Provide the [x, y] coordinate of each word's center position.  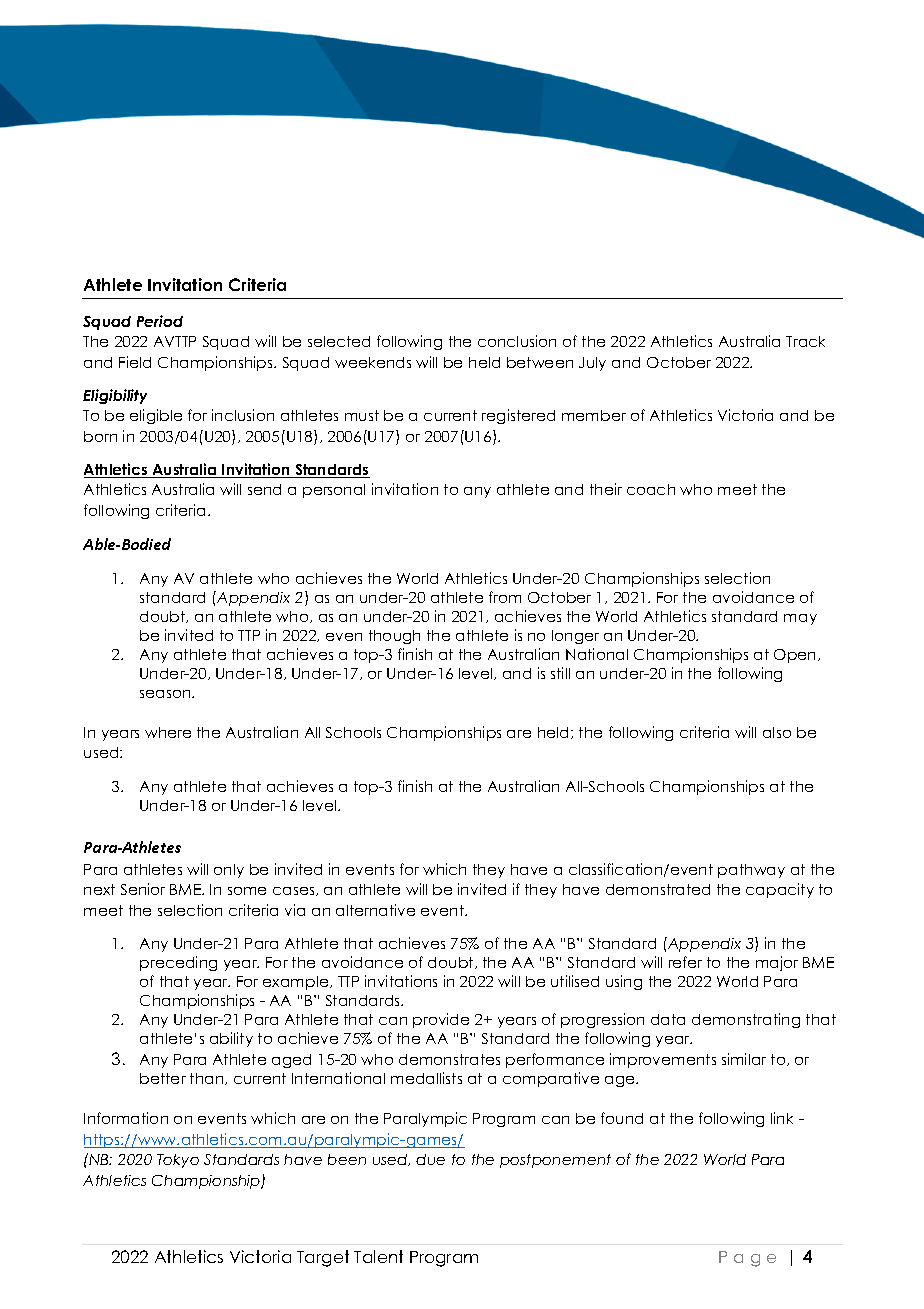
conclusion [517, 341]
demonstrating [746, 1020]
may [800, 619]
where [168, 732]
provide [441, 1020]
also [777, 732]
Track [805, 341]
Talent [378, 1256]
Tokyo [178, 1161]
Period [160, 321]
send [264, 489]
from [505, 597]
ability [231, 1039]
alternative [375, 910]
